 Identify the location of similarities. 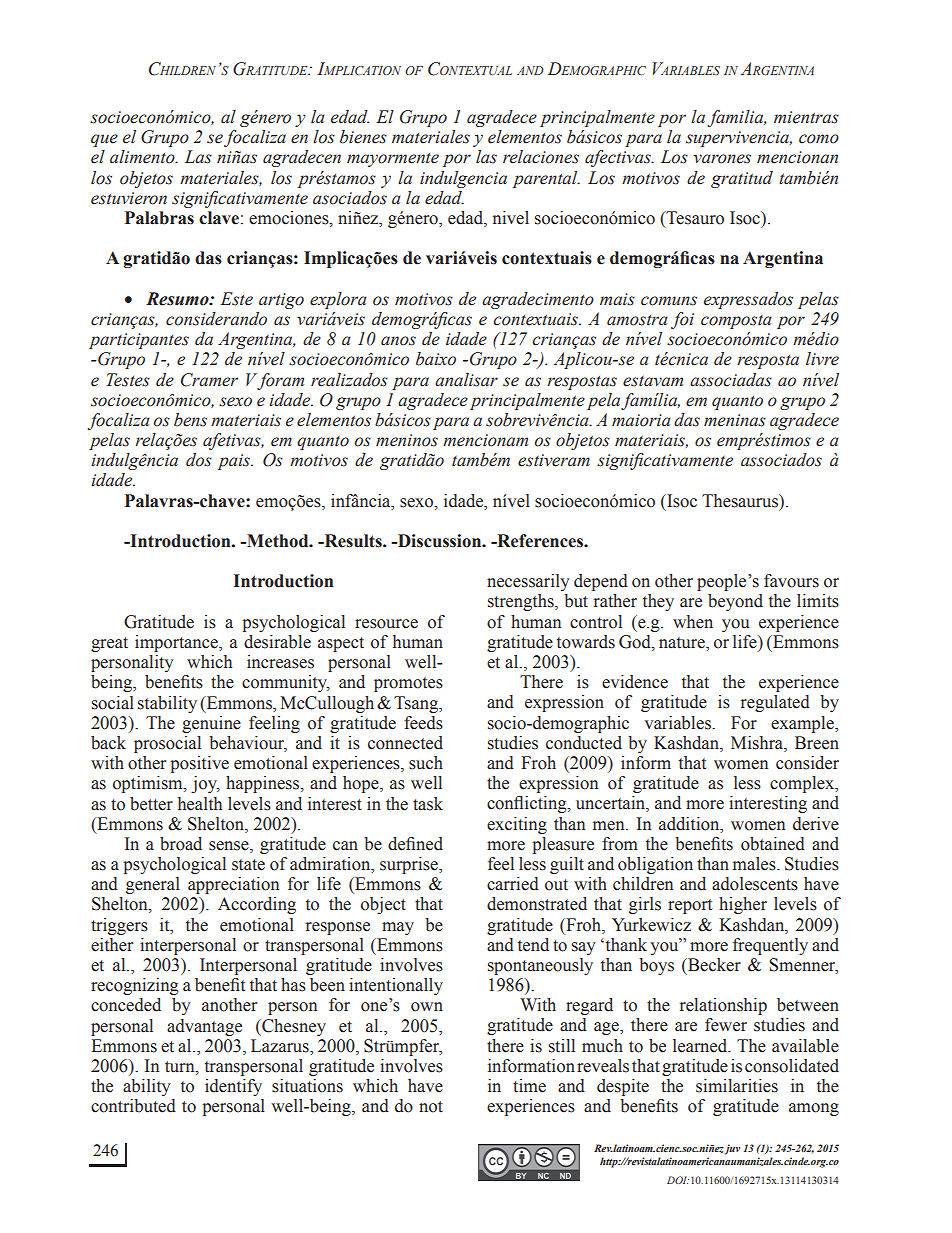
(737, 1086).
